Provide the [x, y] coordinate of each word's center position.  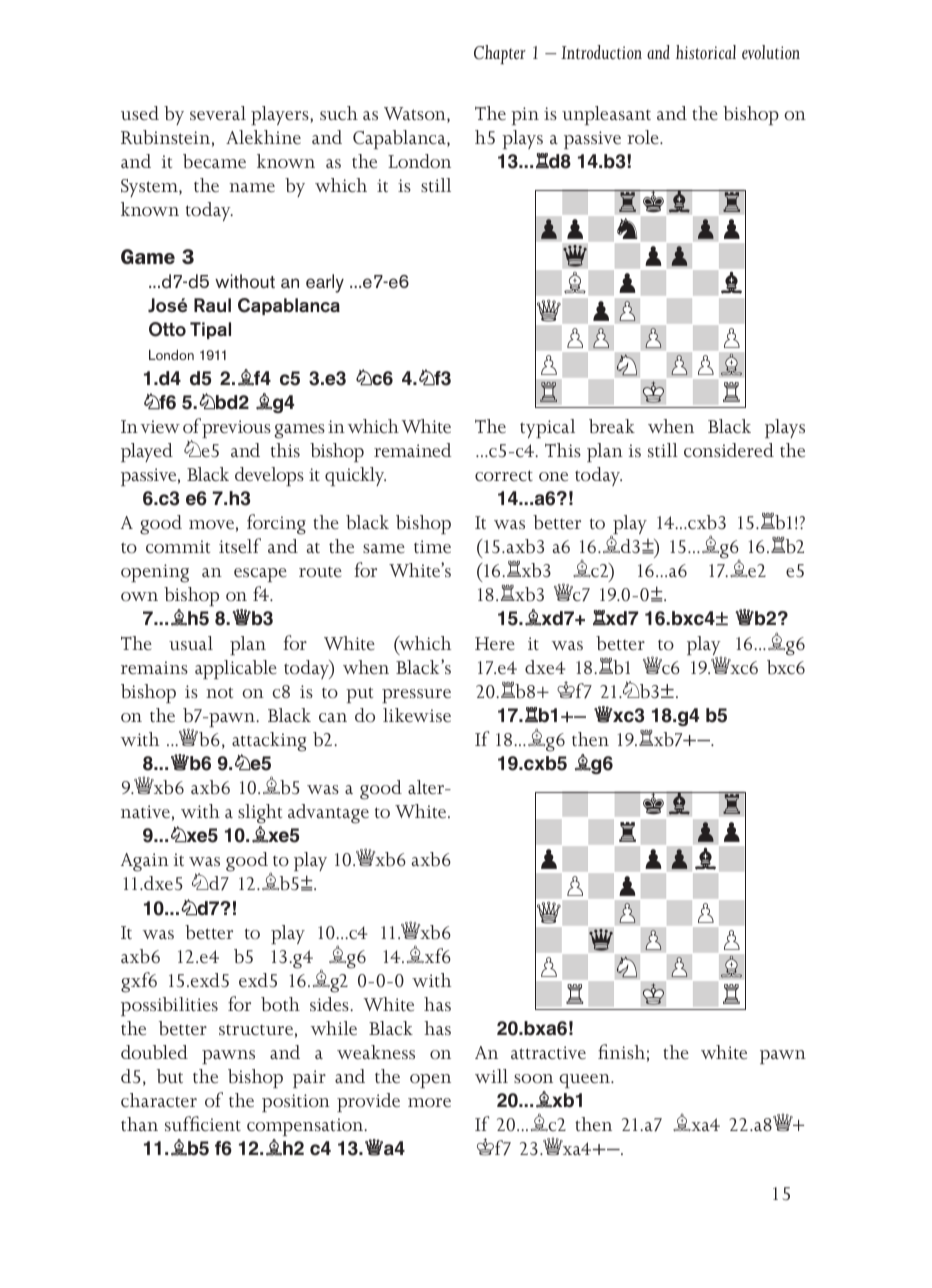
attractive [548, 1053]
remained [413, 450]
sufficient [203, 1124]
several [218, 113]
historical [706, 52]
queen [585, 1081]
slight [260, 814]
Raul [212, 305]
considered [729, 450]
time [432, 547]
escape [260, 575]
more [429, 1103]
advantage [328, 814]
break [612, 426]
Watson [416, 115]
